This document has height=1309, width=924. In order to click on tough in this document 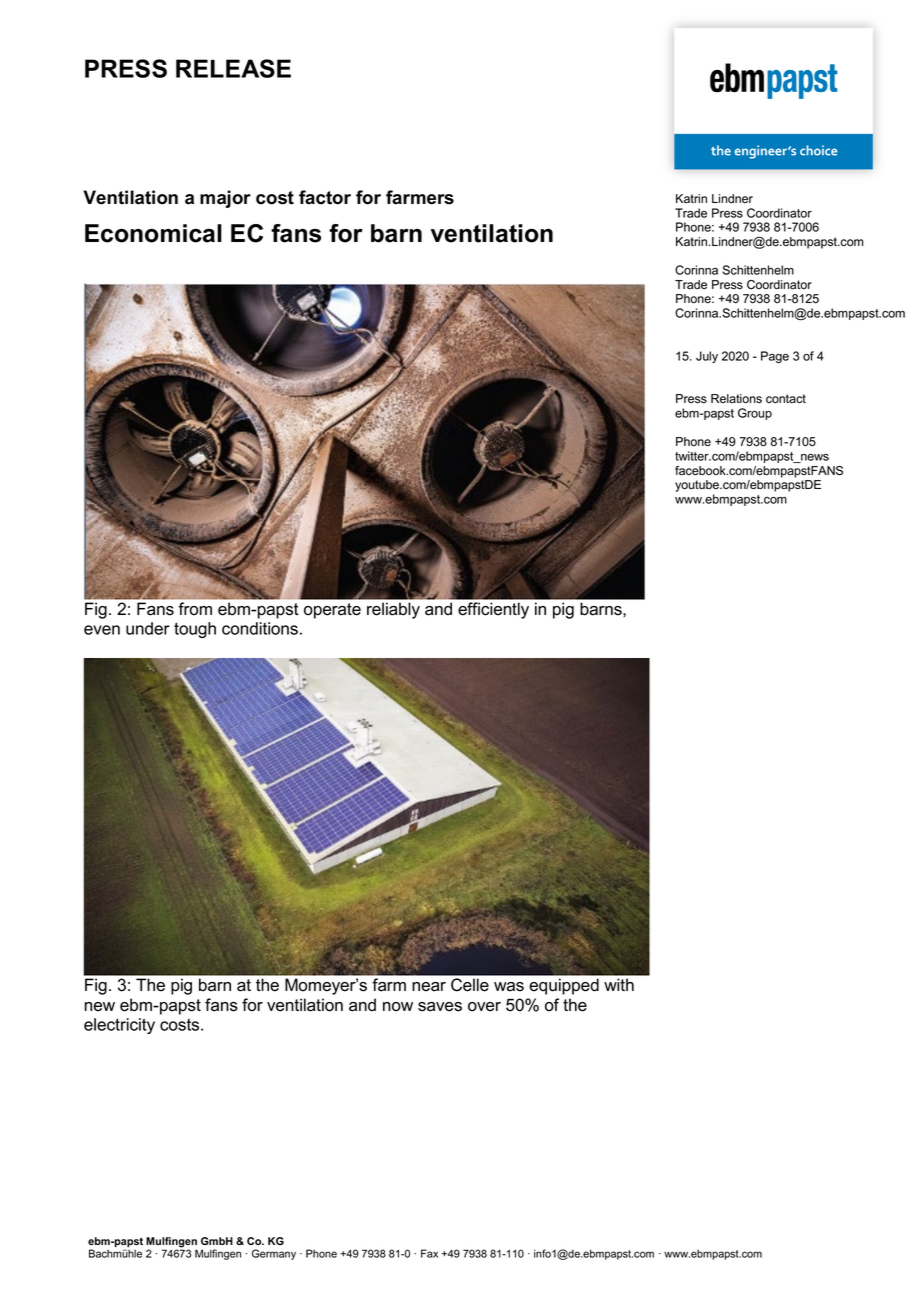, I will do `click(195, 630)`.
